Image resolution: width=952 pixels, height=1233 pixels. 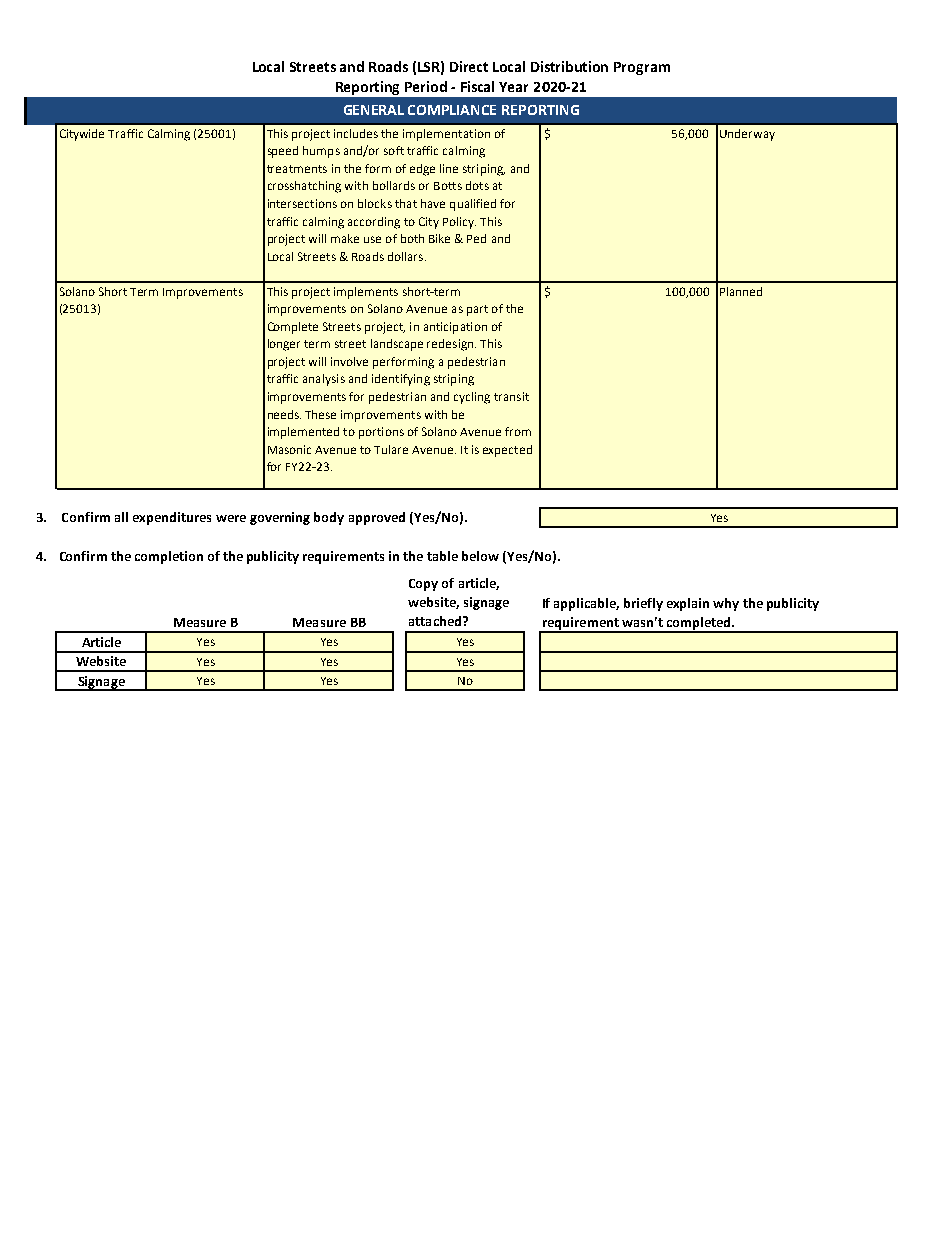 What do you see at coordinates (426, 86) in the document?
I see `Period` at bounding box center [426, 86].
